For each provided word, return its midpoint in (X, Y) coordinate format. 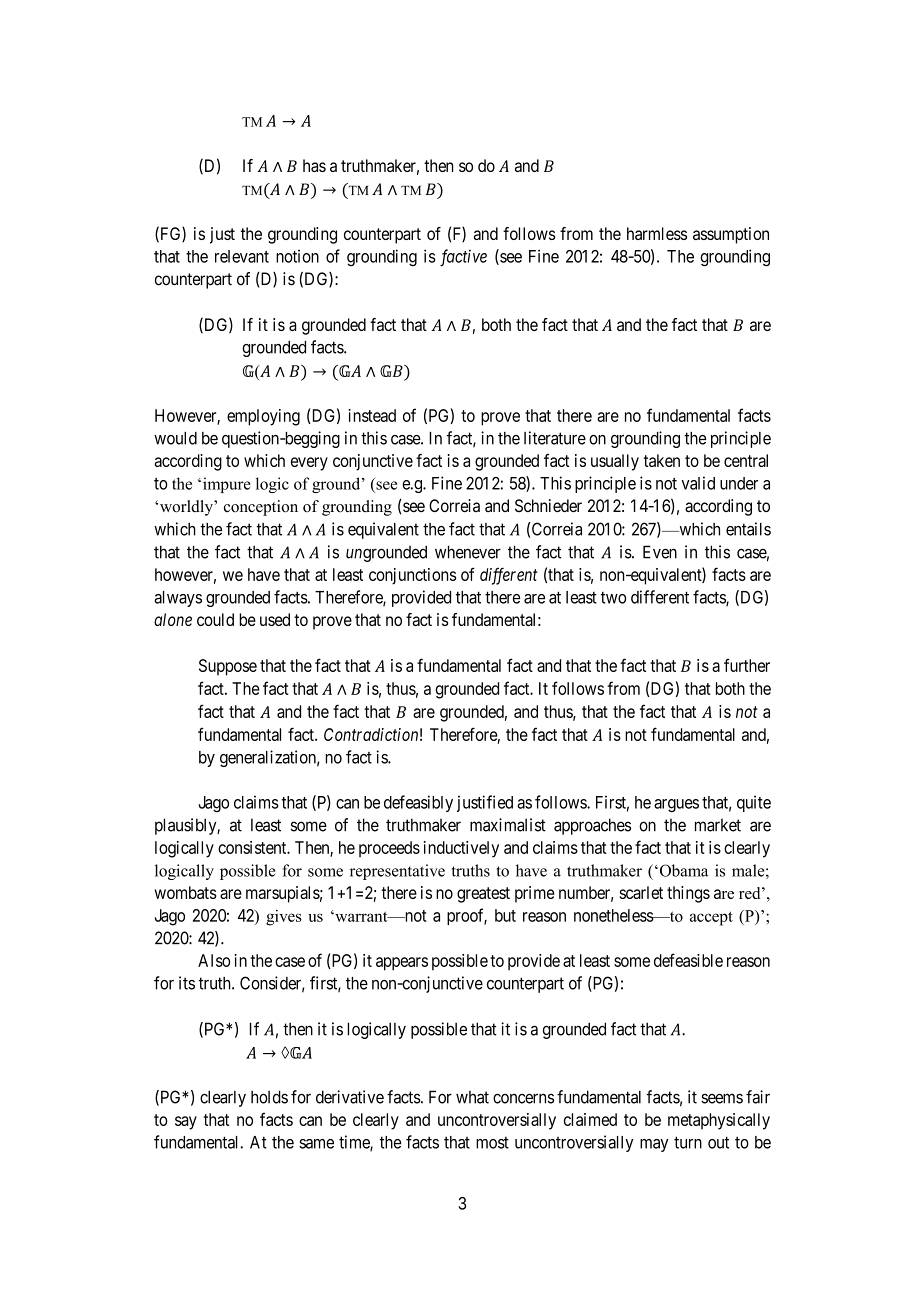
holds (269, 1097)
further (747, 665)
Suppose (228, 667)
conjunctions (412, 576)
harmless (657, 233)
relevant (242, 256)
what (472, 1097)
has (314, 165)
